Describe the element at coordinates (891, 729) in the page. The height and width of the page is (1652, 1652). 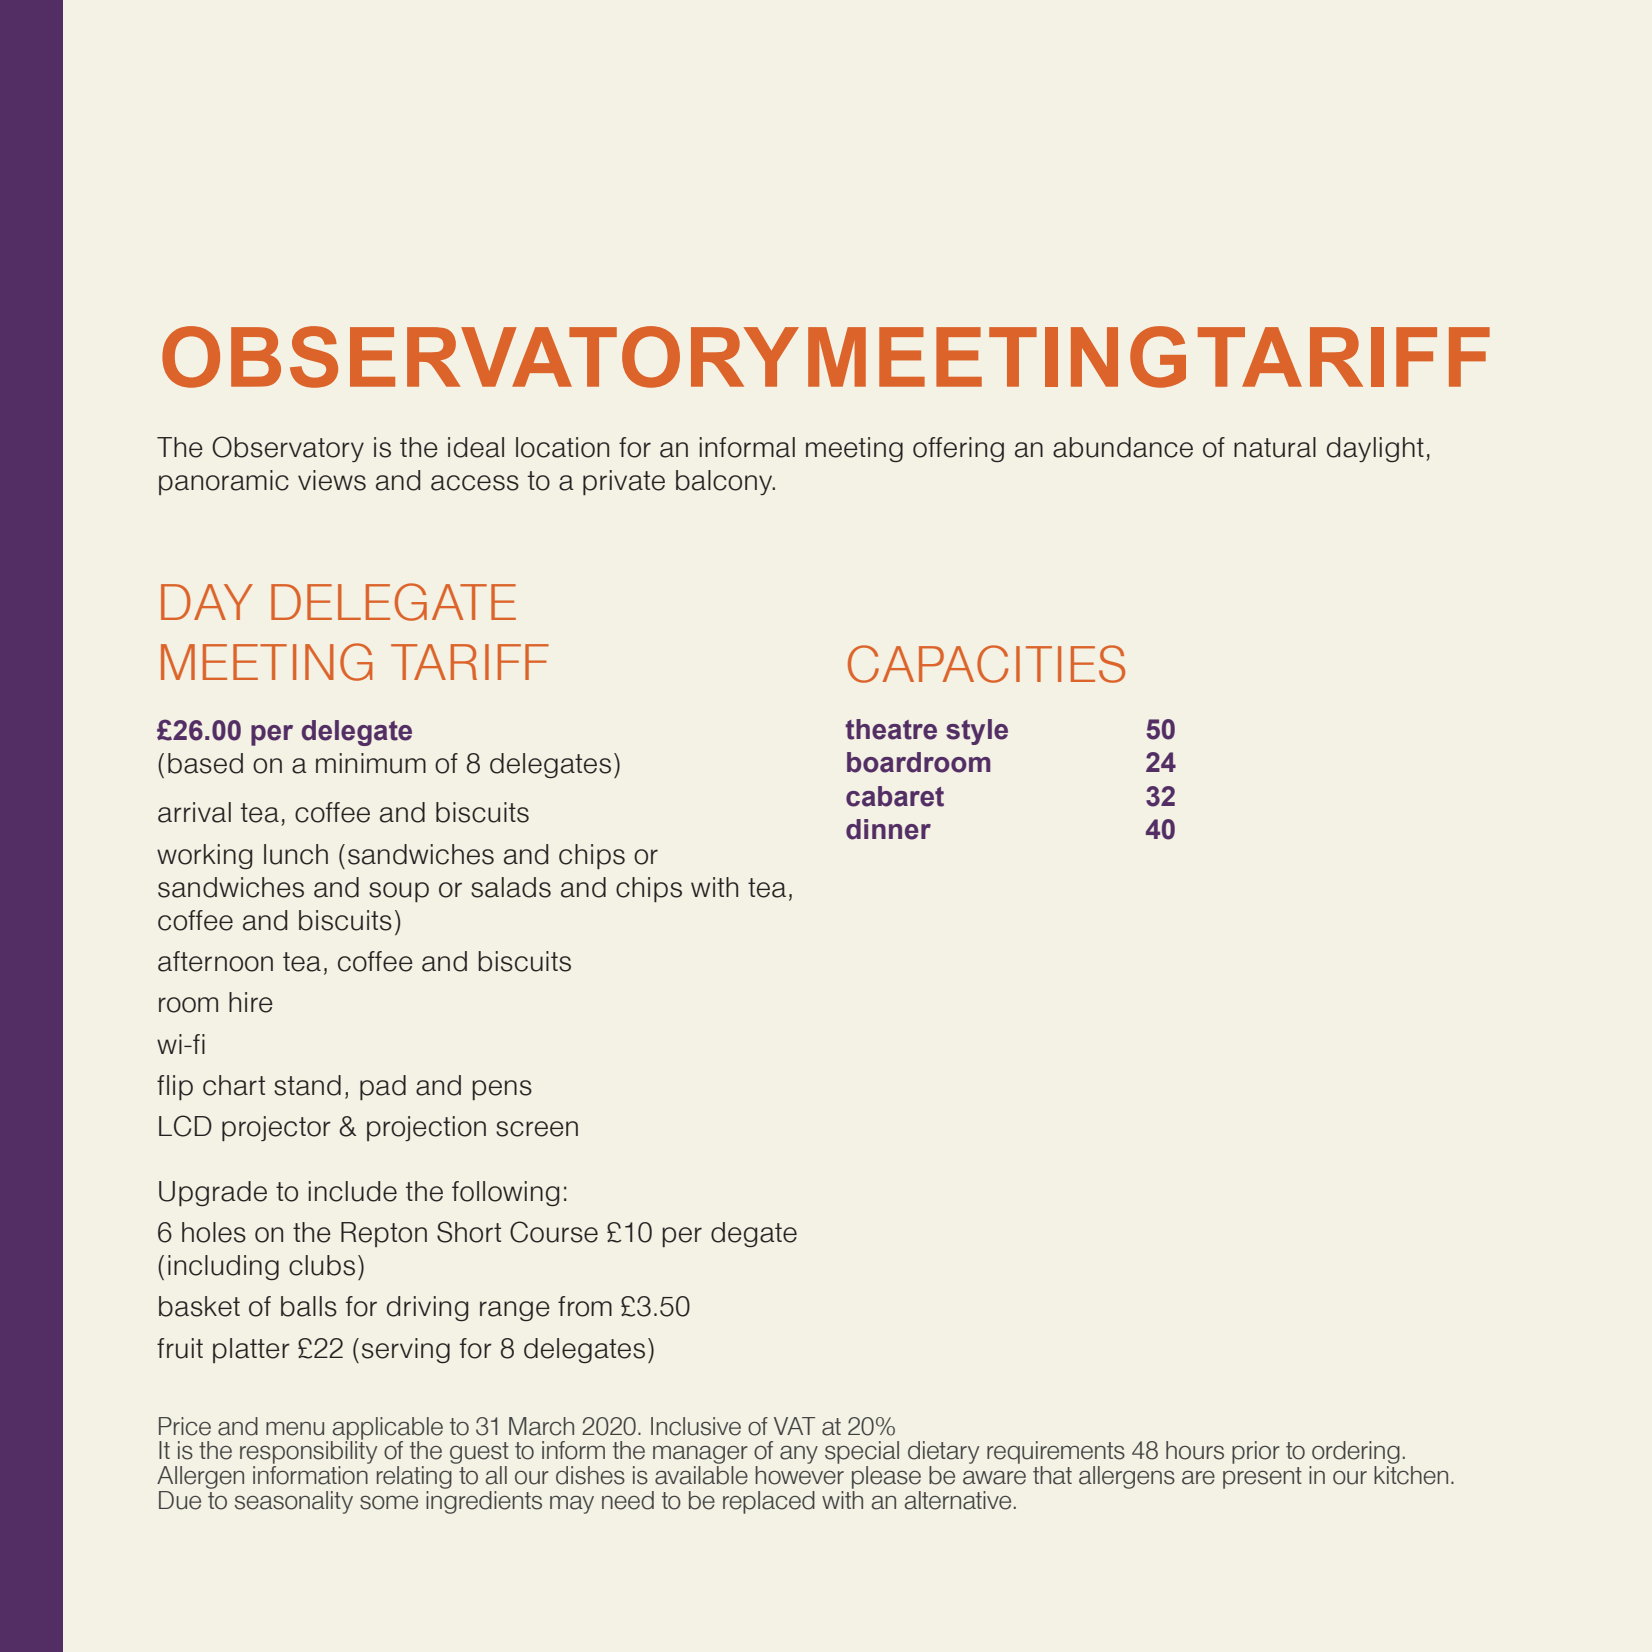
I see `theatre` at that location.
